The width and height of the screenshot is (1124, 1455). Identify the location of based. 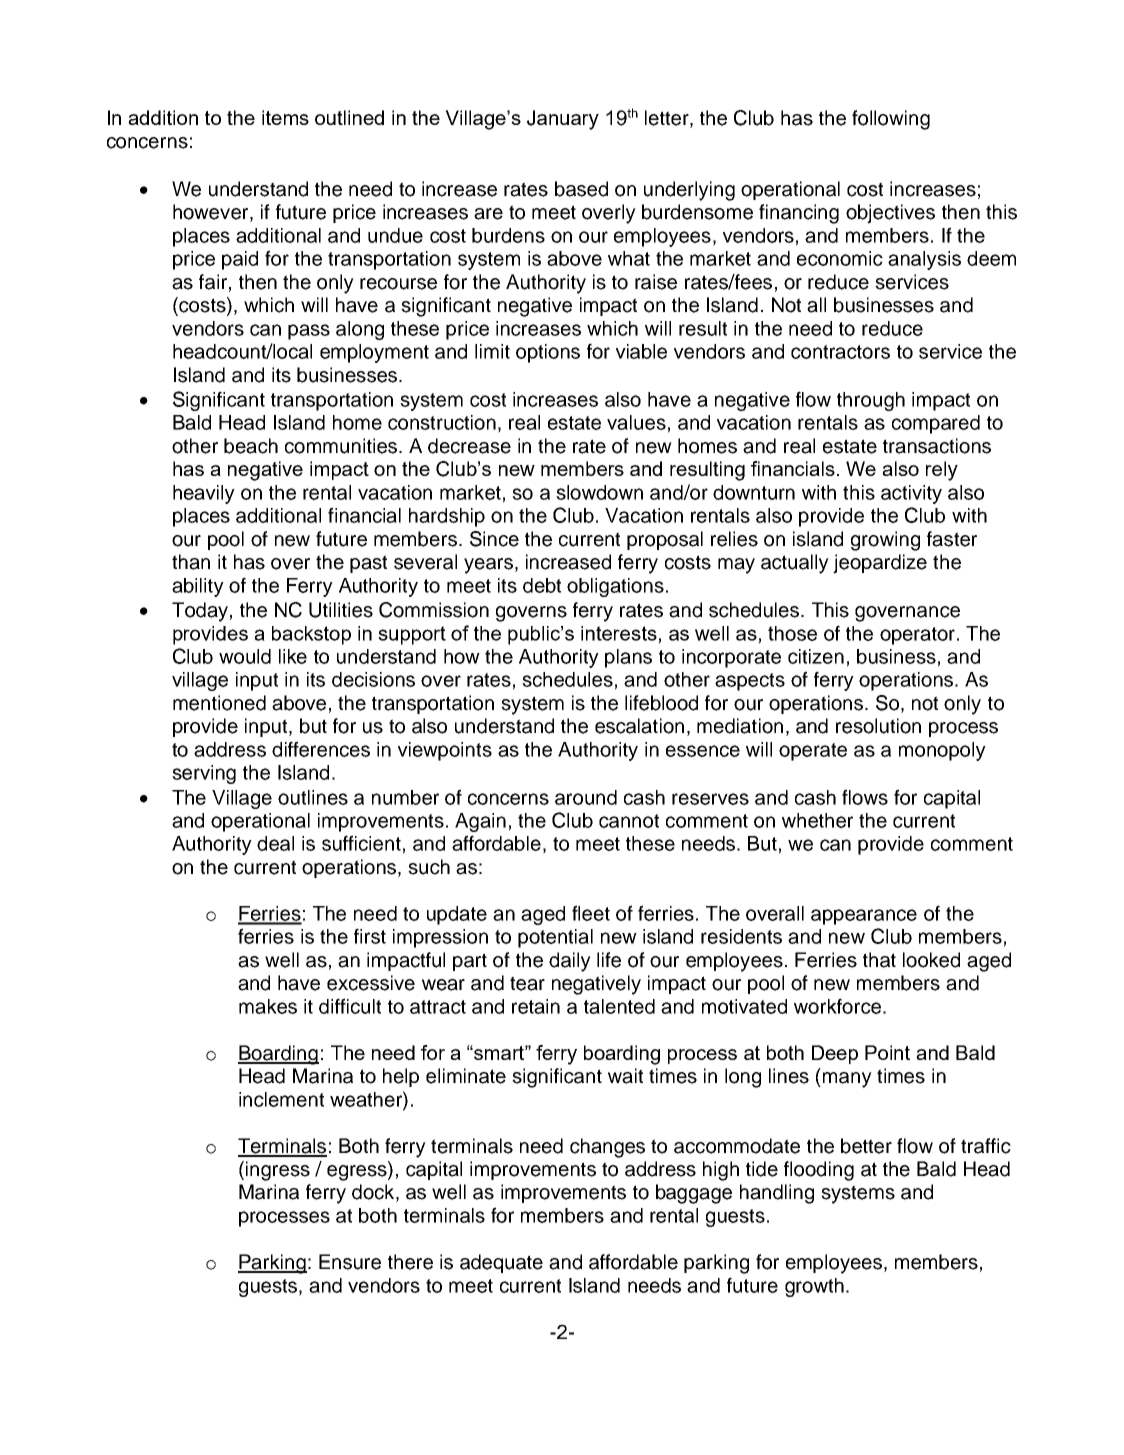
(581, 189).
